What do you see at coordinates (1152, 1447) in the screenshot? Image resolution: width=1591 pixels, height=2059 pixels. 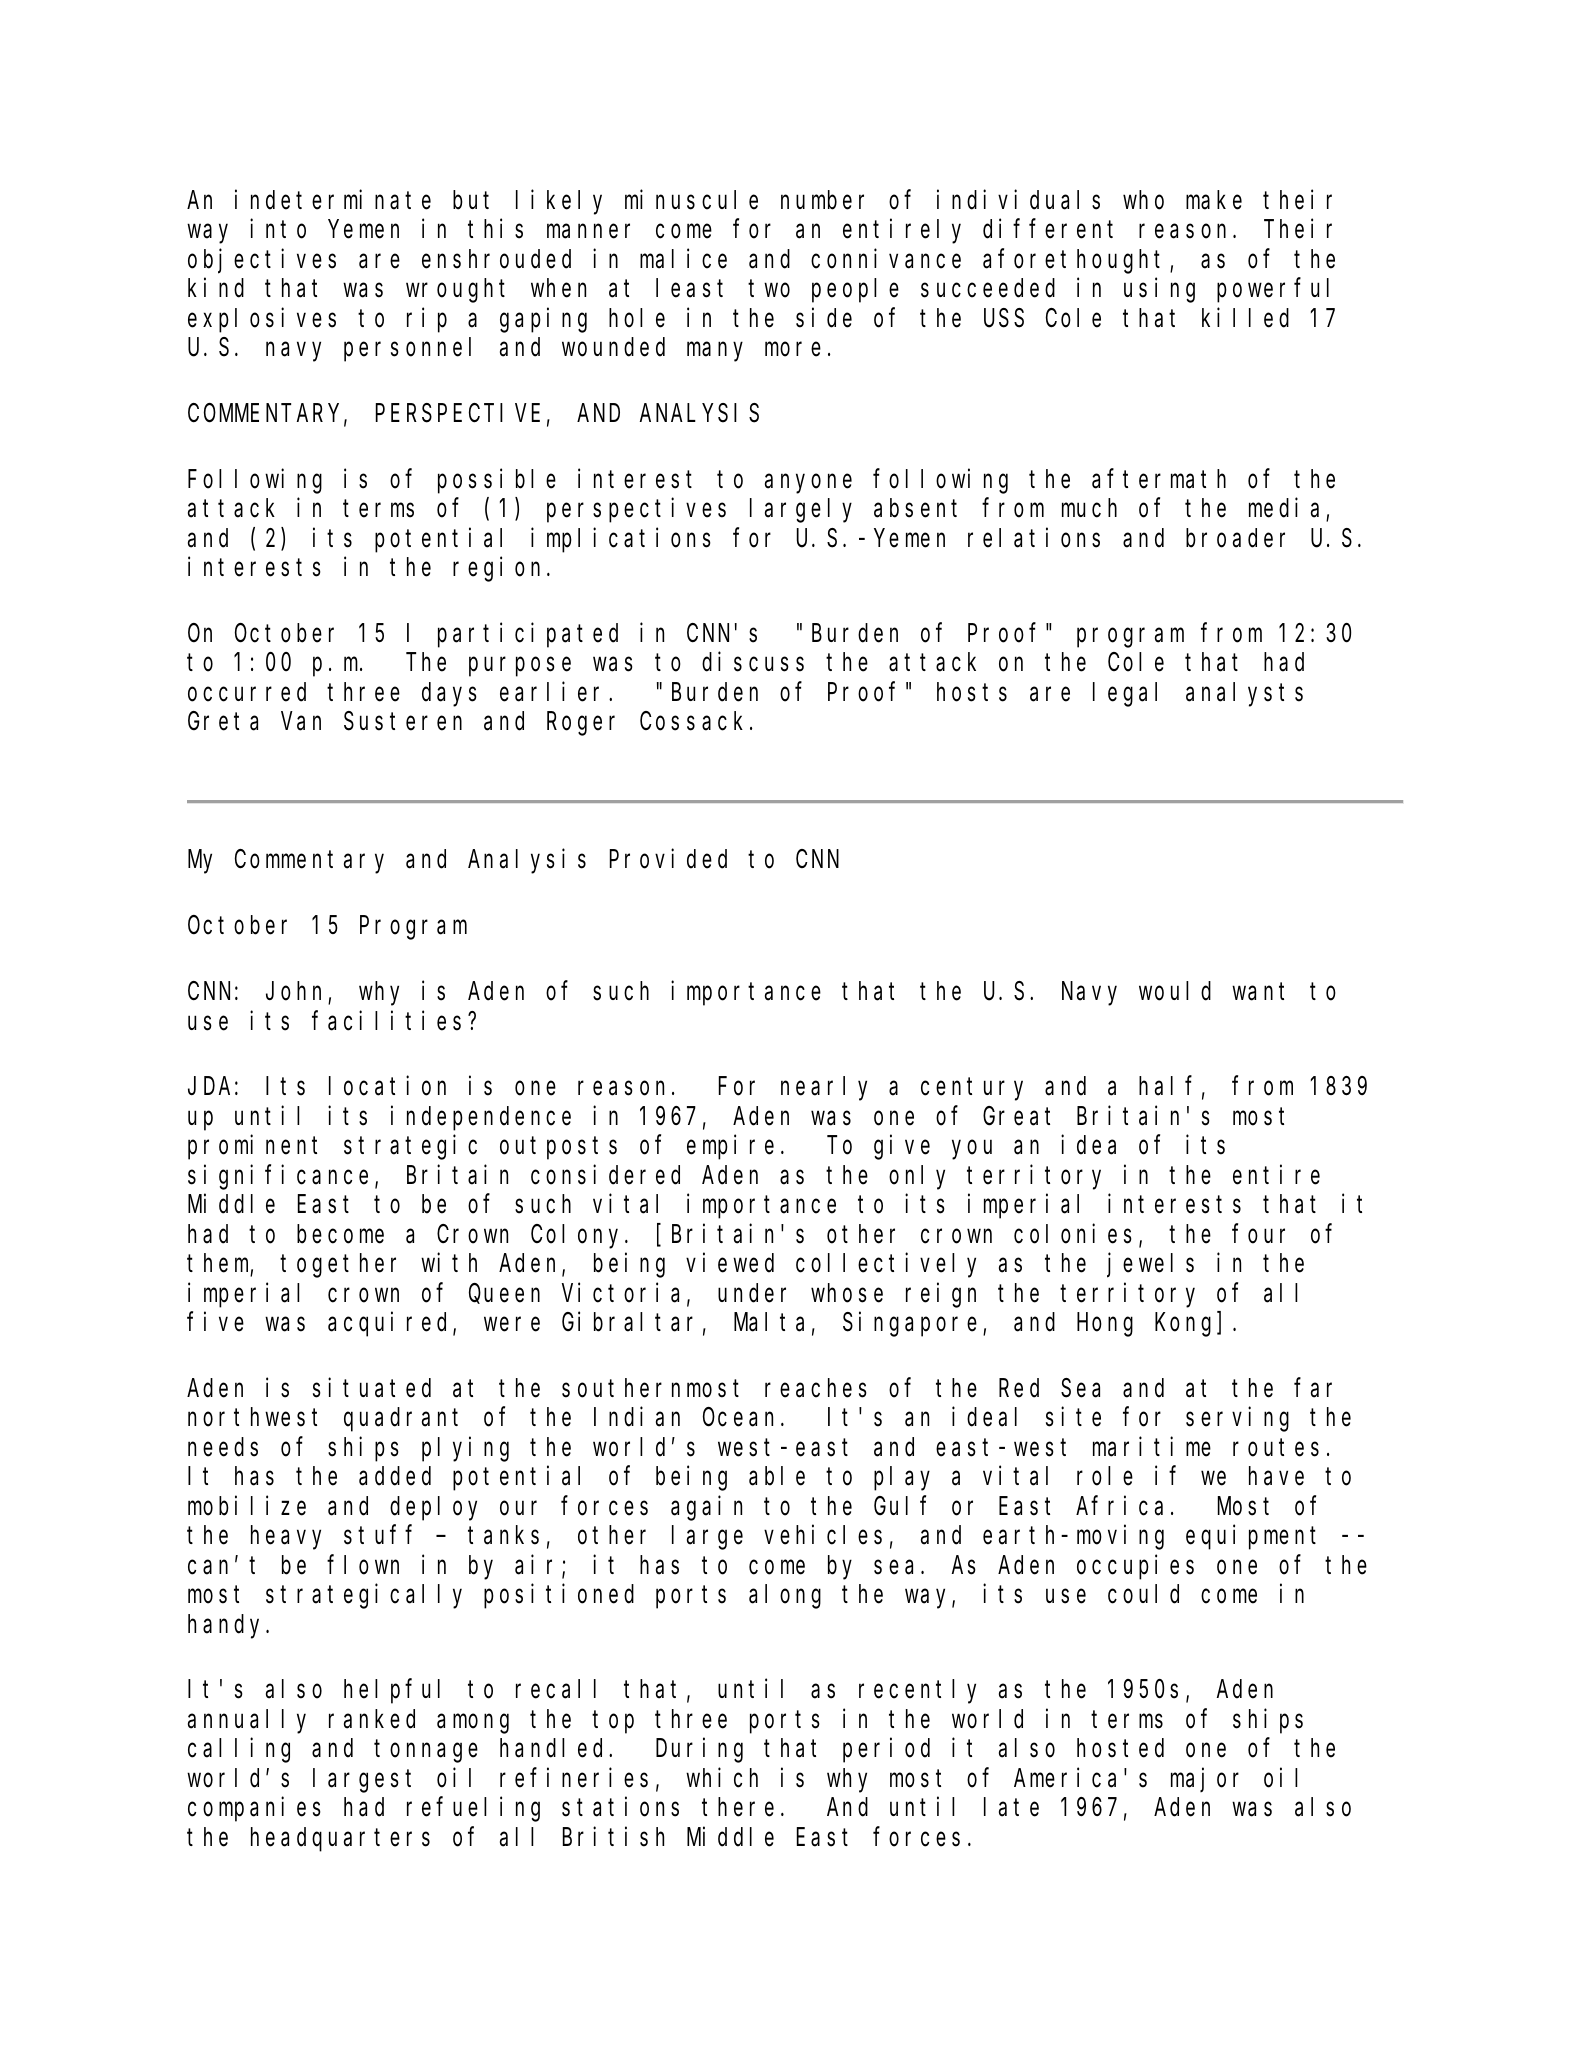 I see `maritime` at bounding box center [1152, 1447].
